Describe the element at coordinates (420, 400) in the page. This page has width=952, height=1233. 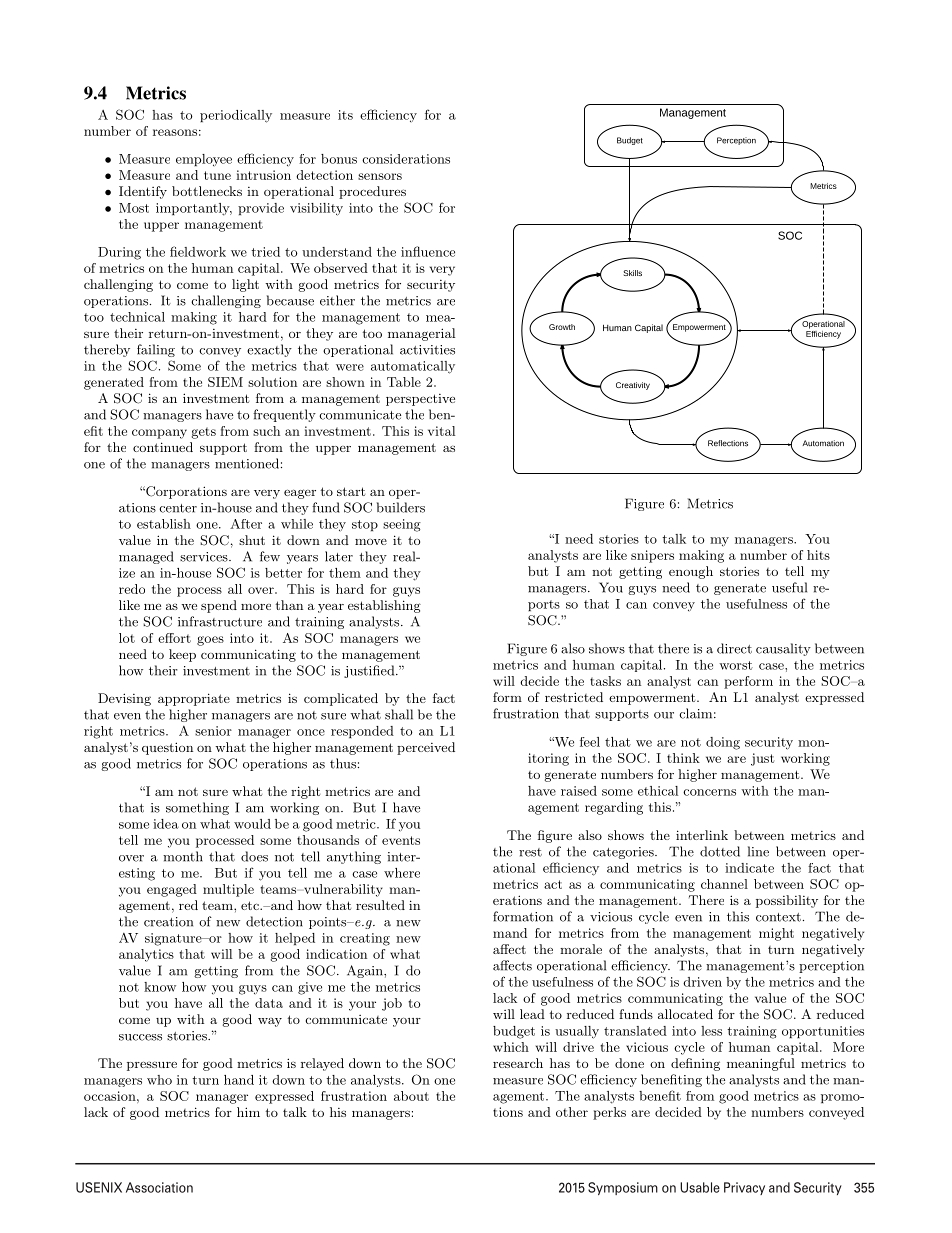
I see `perspective` at that location.
